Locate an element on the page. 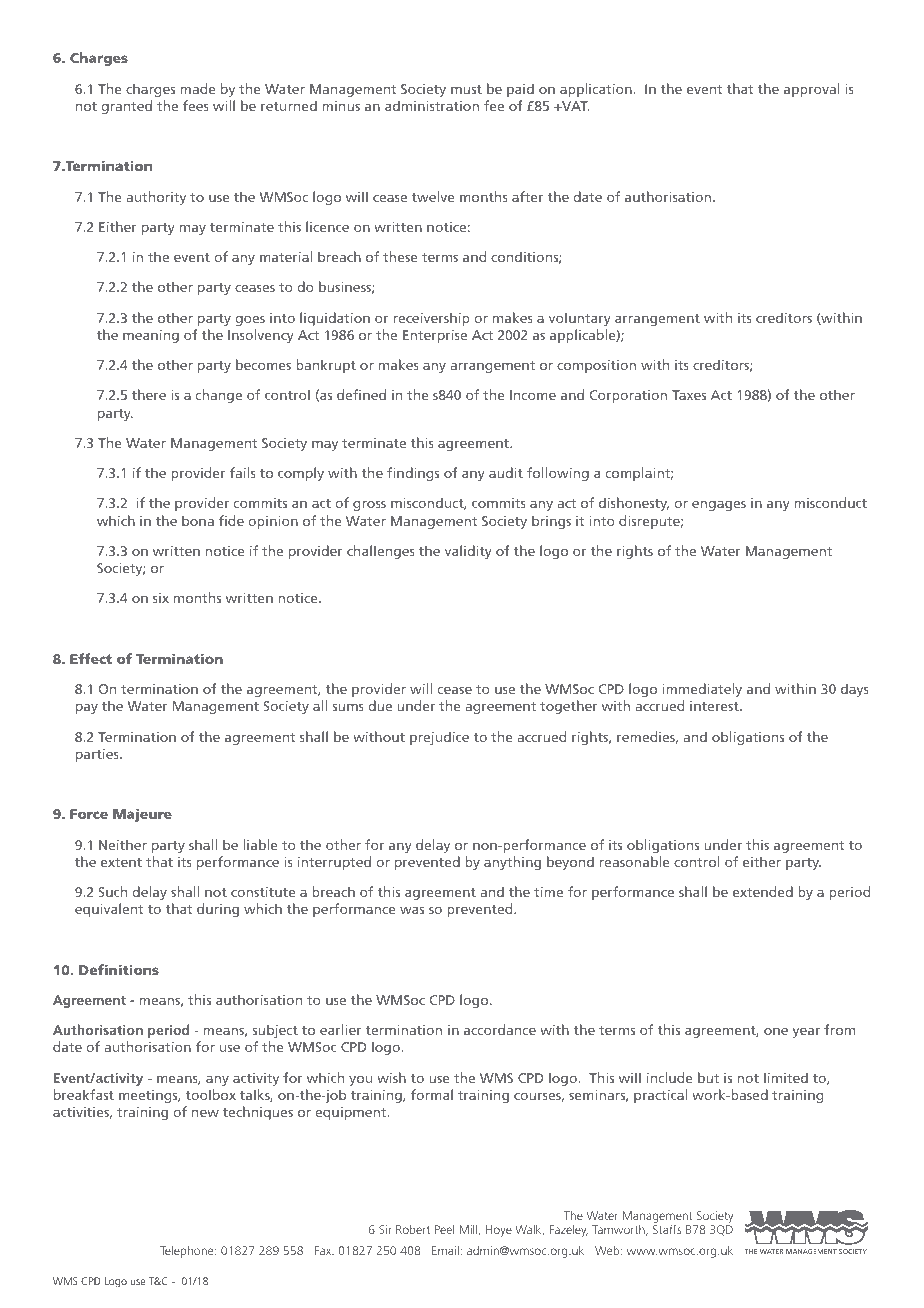  new is located at coordinates (205, 1113).
